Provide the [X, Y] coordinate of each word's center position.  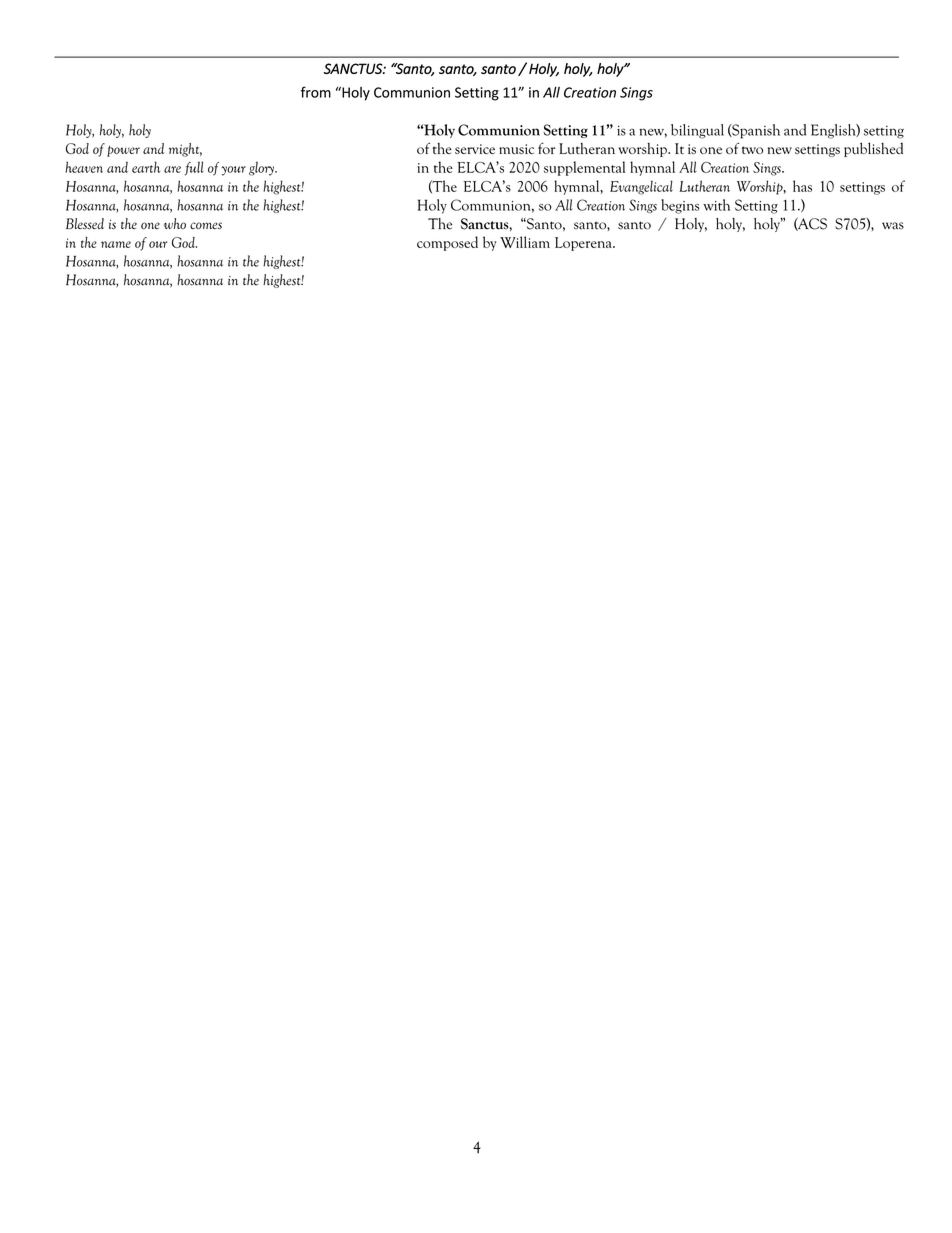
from [316, 92]
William [525, 242]
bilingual [697, 131]
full [194, 168]
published [873, 149]
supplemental [585, 168]
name [116, 244]
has [802, 186]
